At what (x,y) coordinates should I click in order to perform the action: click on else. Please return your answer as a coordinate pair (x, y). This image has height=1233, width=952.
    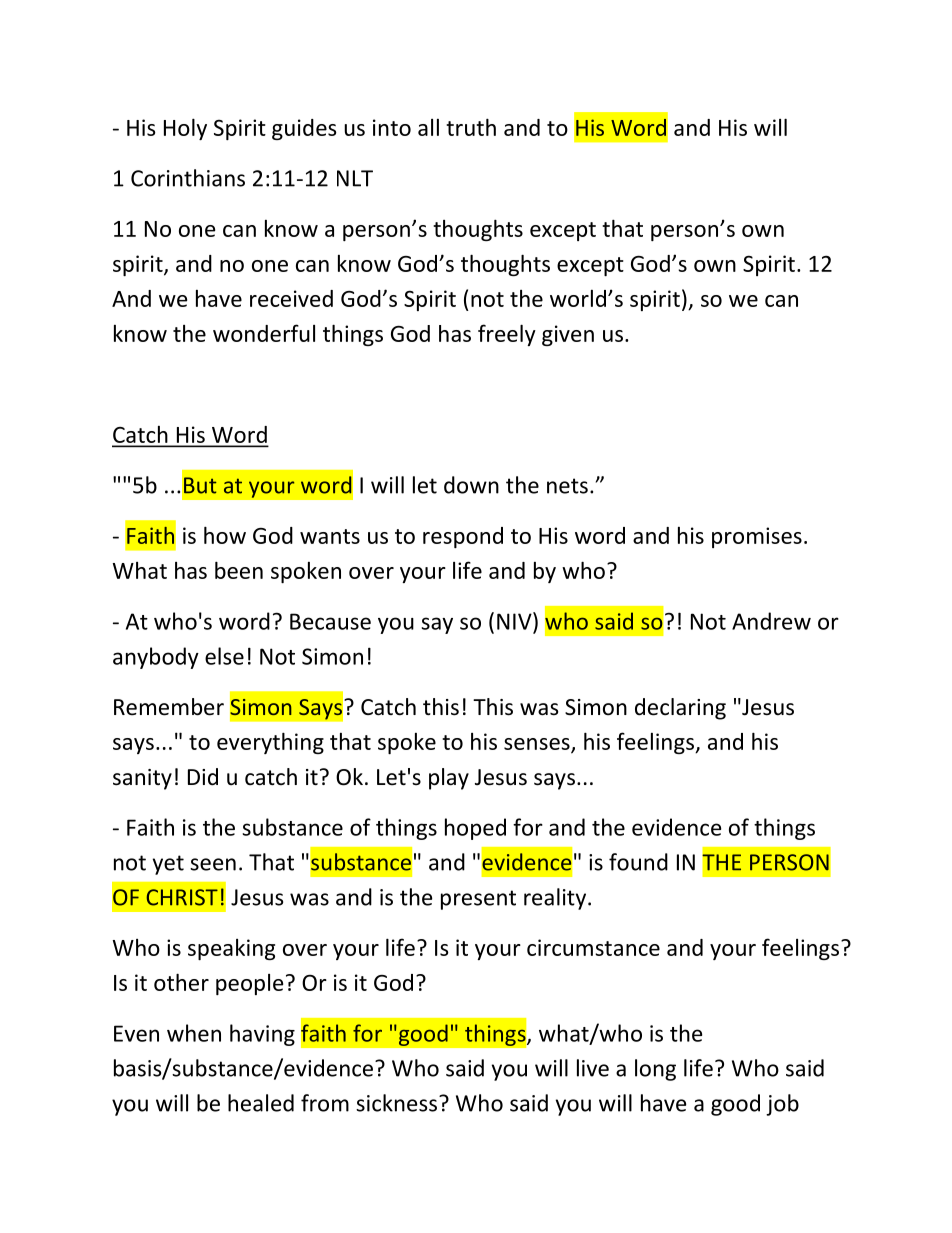
    Looking at the image, I should click on (224, 656).
